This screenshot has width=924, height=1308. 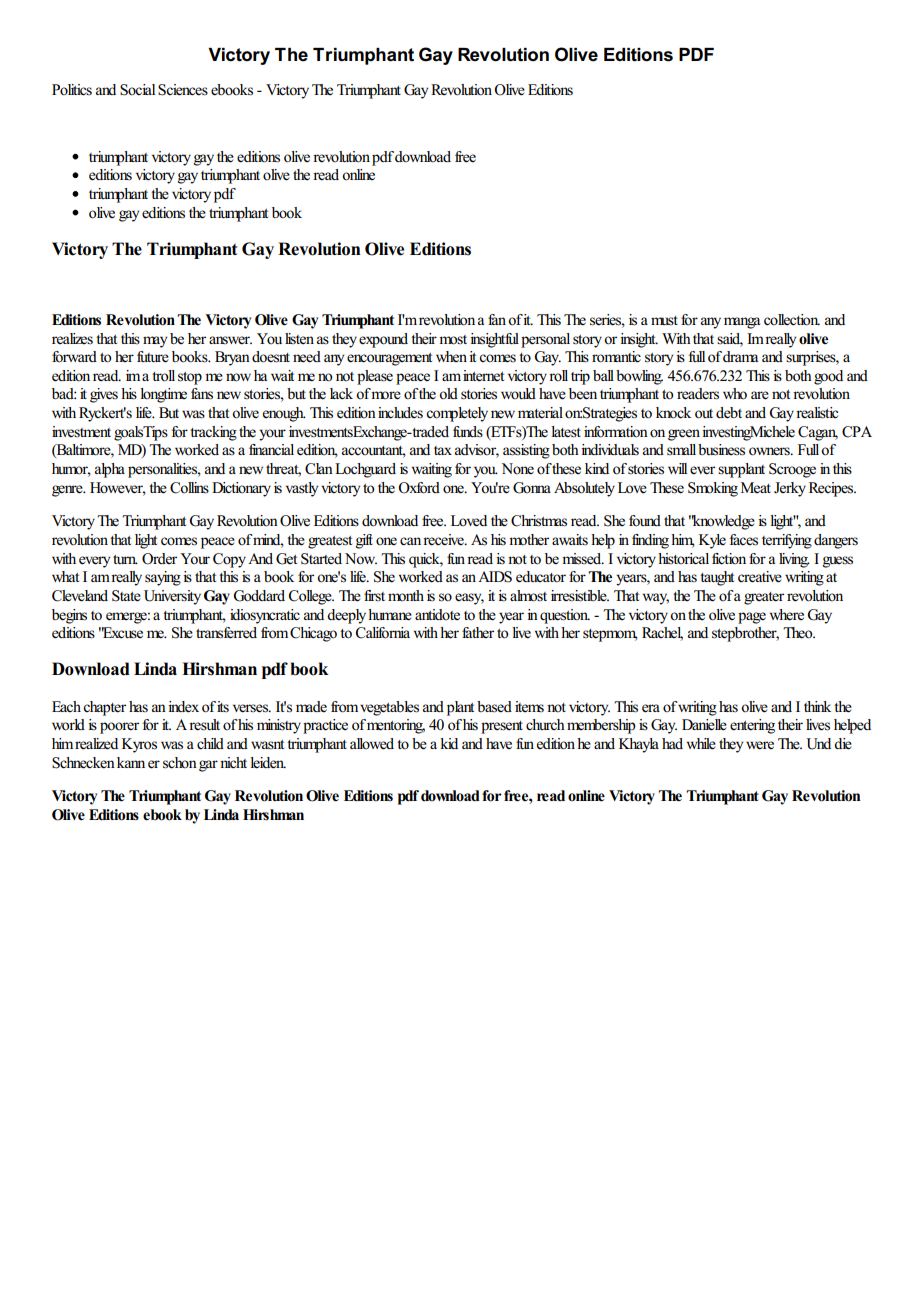 What do you see at coordinates (189, 488) in the screenshot?
I see `Collins` at bounding box center [189, 488].
